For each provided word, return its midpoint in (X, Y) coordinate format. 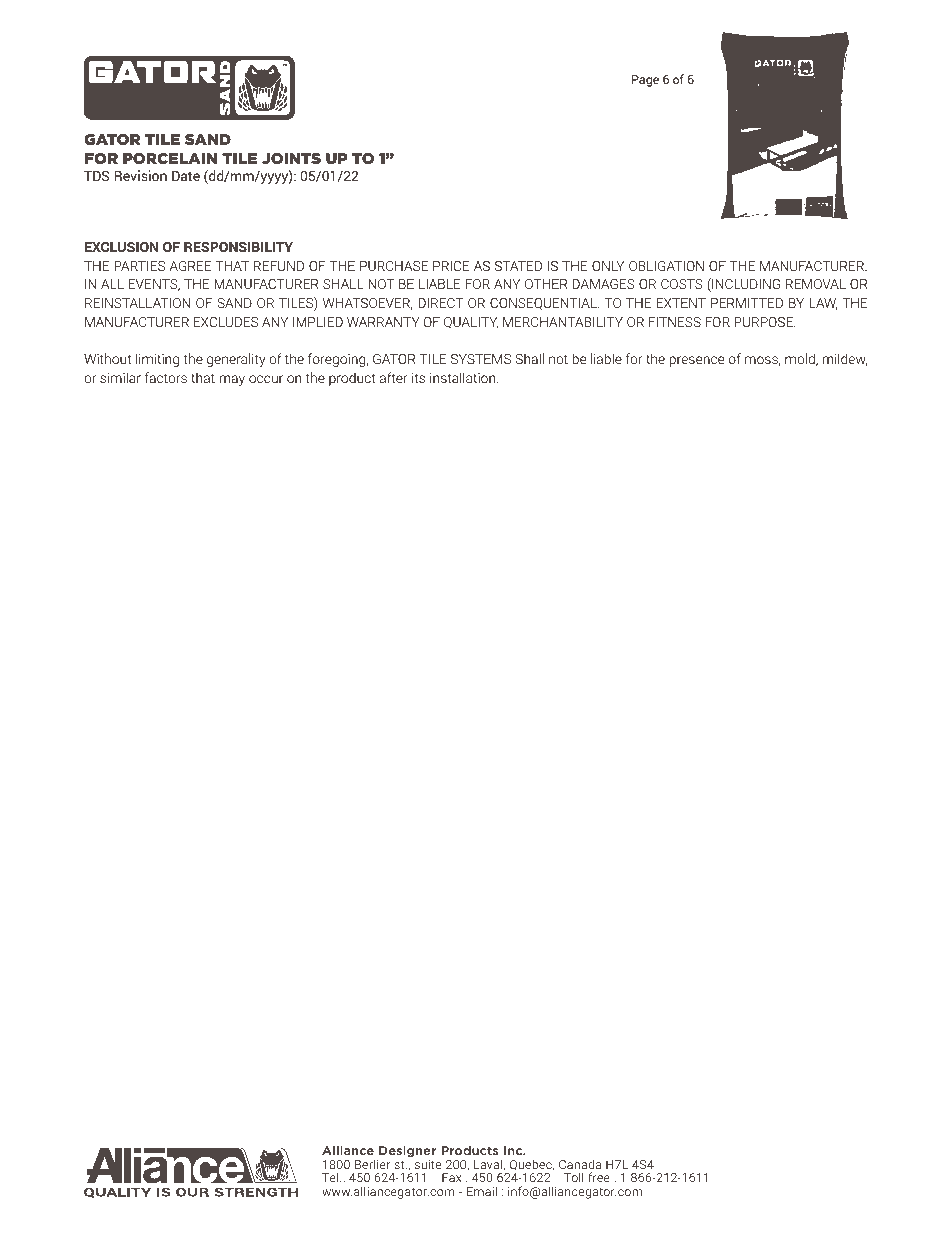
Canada (580, 1164)
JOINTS (291, 158)
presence (697, 361)
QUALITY (471, 323)
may (232, 380)
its (418, 378)
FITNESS (675, 322)
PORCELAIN (170, 158)
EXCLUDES (226, 322)
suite (428, 1164)
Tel (331, 1177)
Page (645, 81)
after (394, 377)
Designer (407, 1151)
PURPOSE (764, 322)
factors (166, 377)
